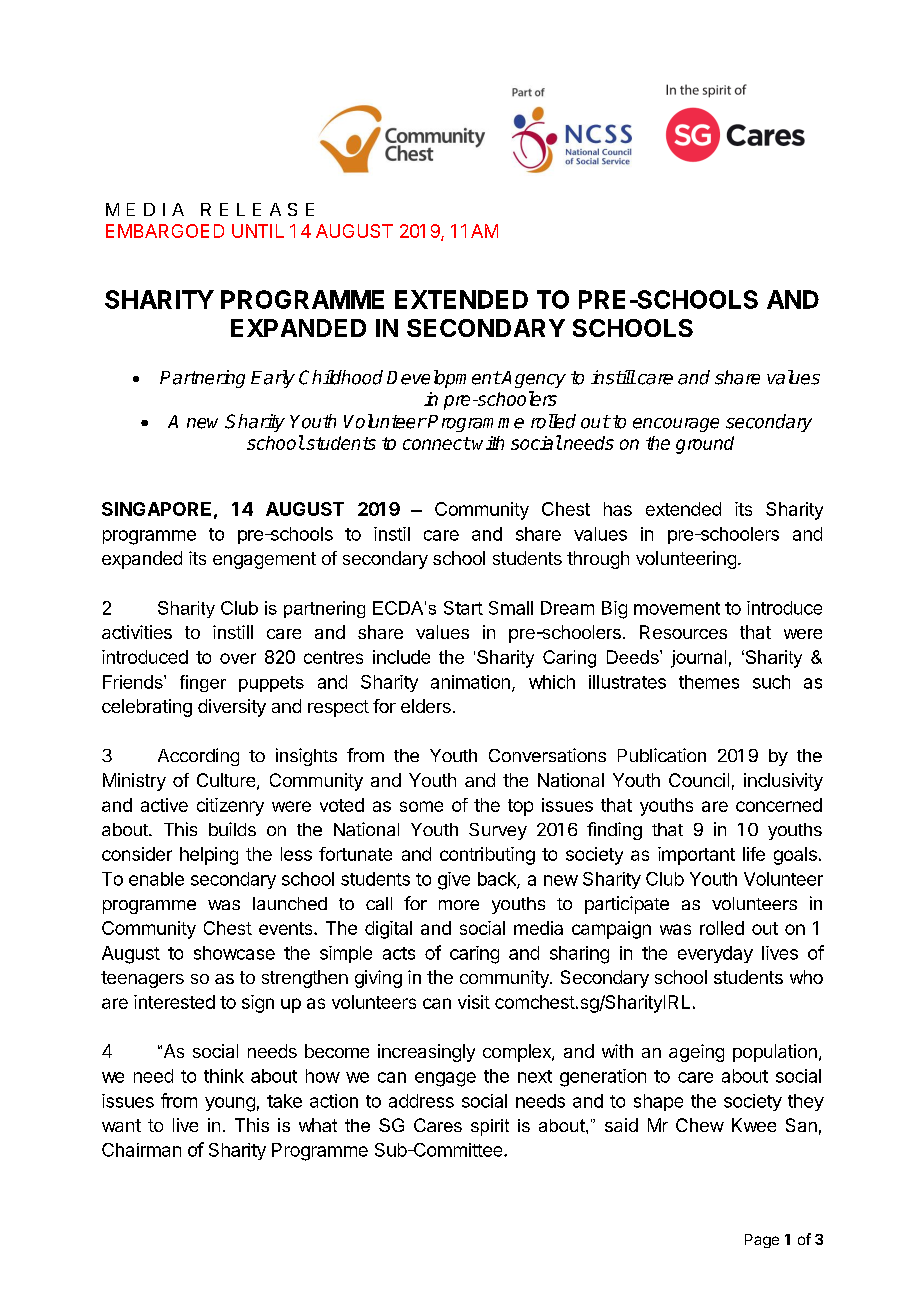 This page has height=1307, width=924. I want to click on elders, so click(426, 706).
